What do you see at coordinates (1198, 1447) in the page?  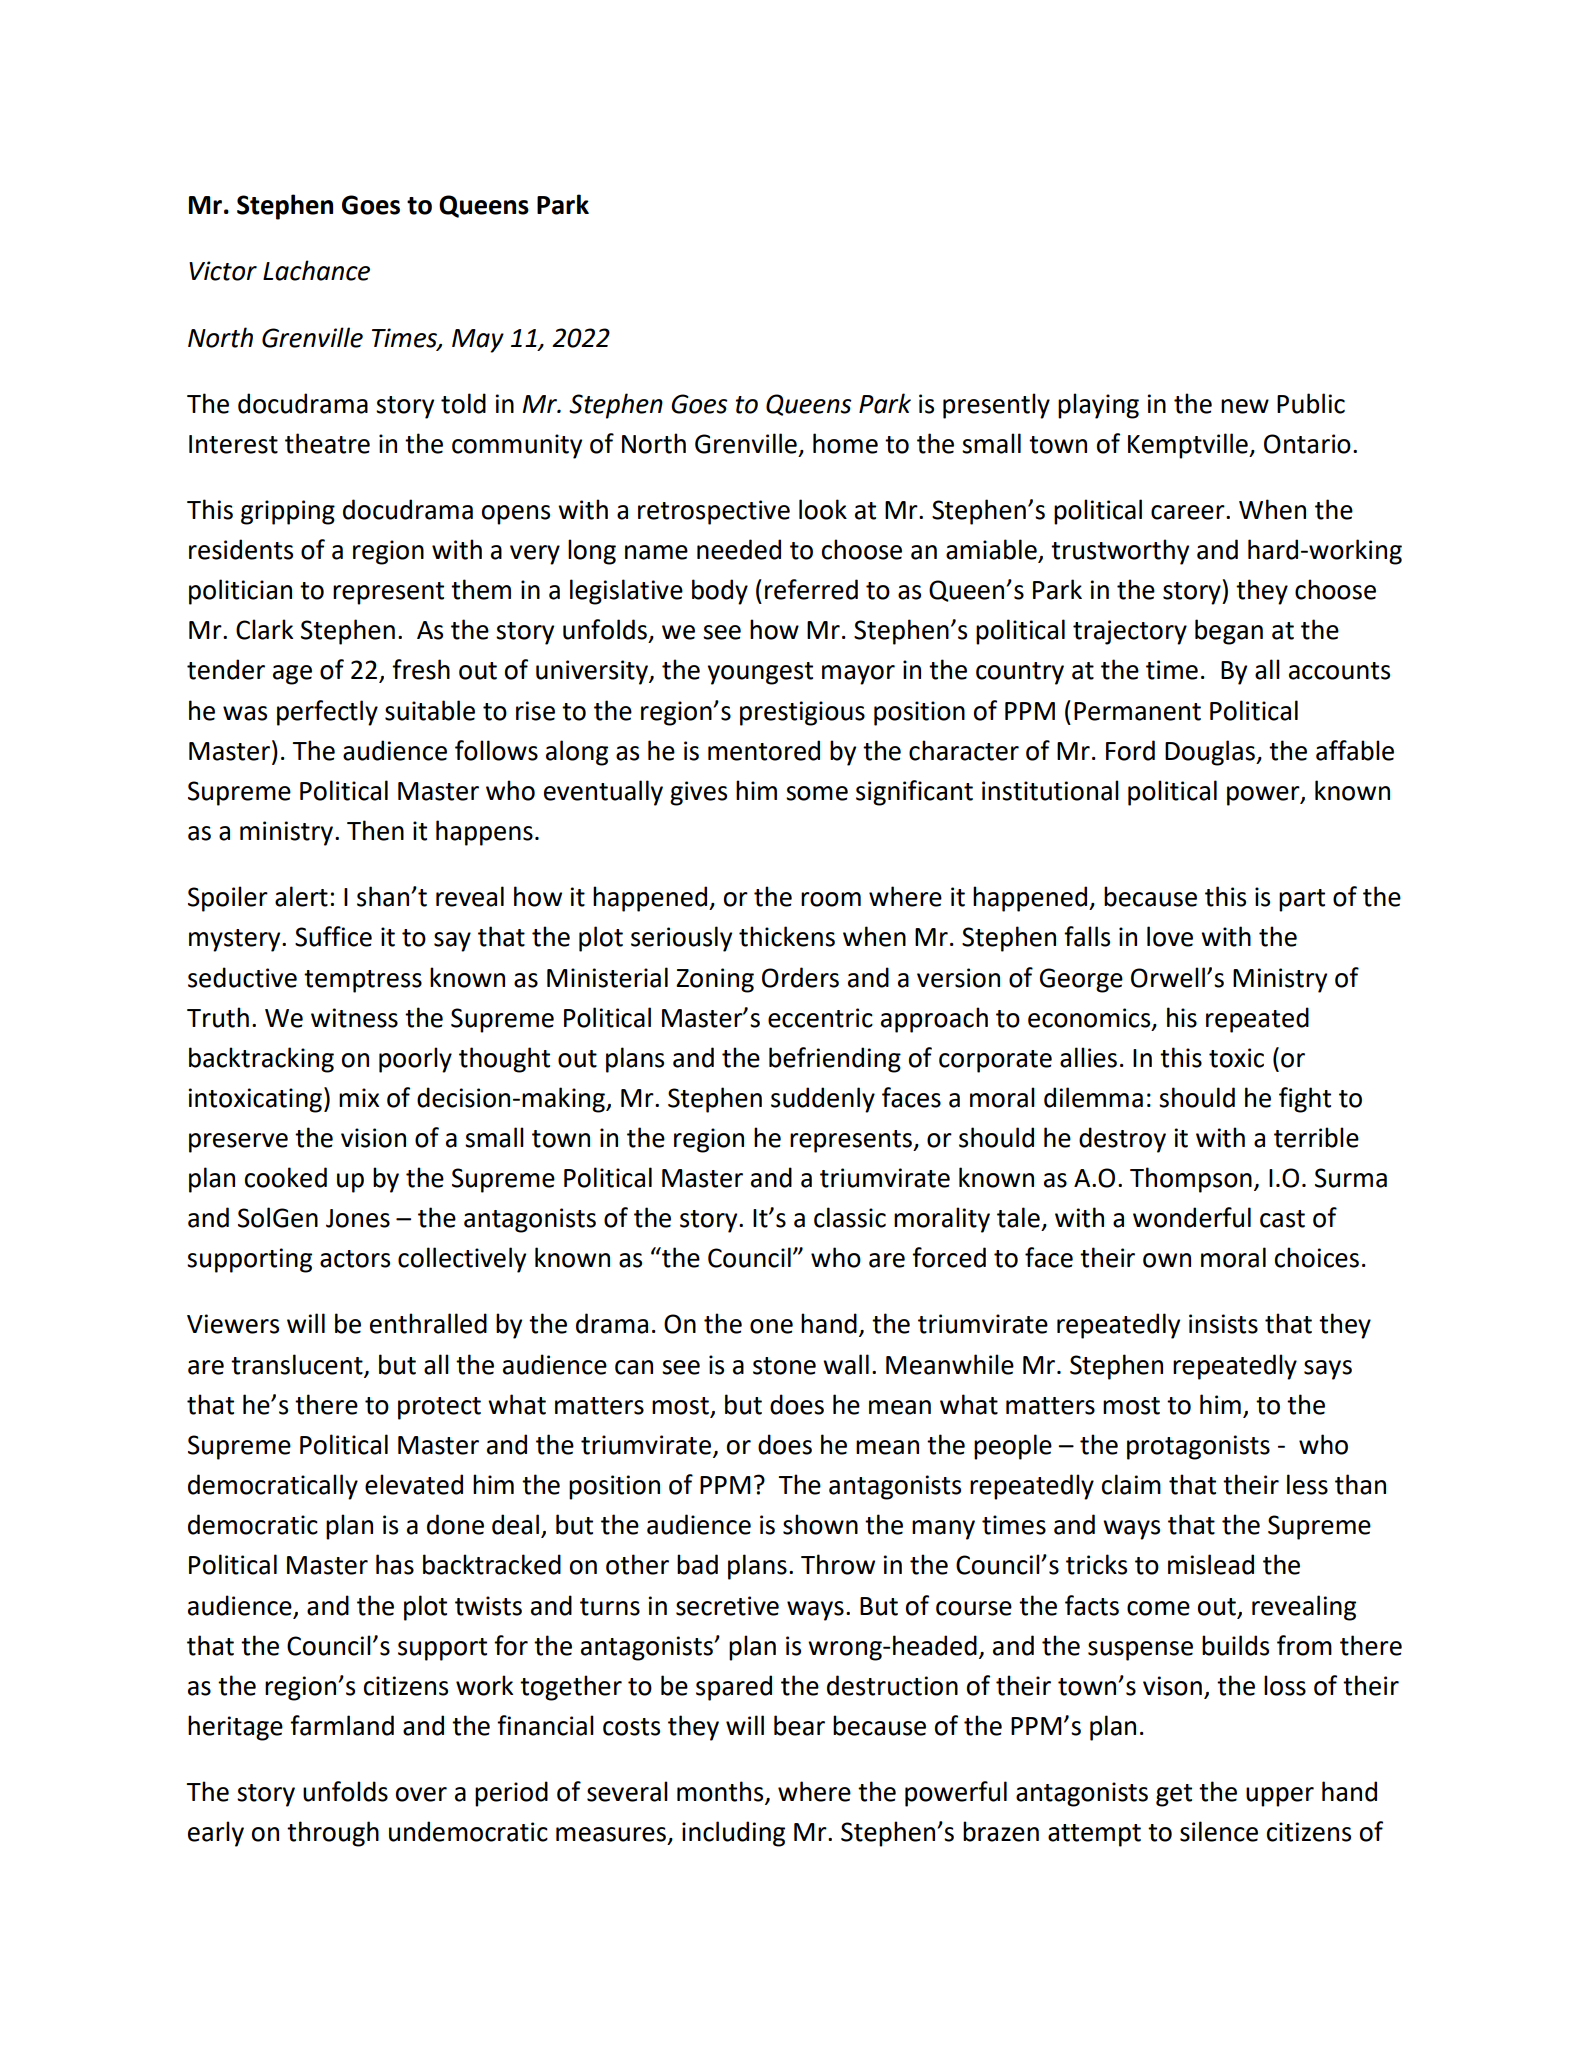 I see `protagonists` at bounding box center [1198, 1447].
